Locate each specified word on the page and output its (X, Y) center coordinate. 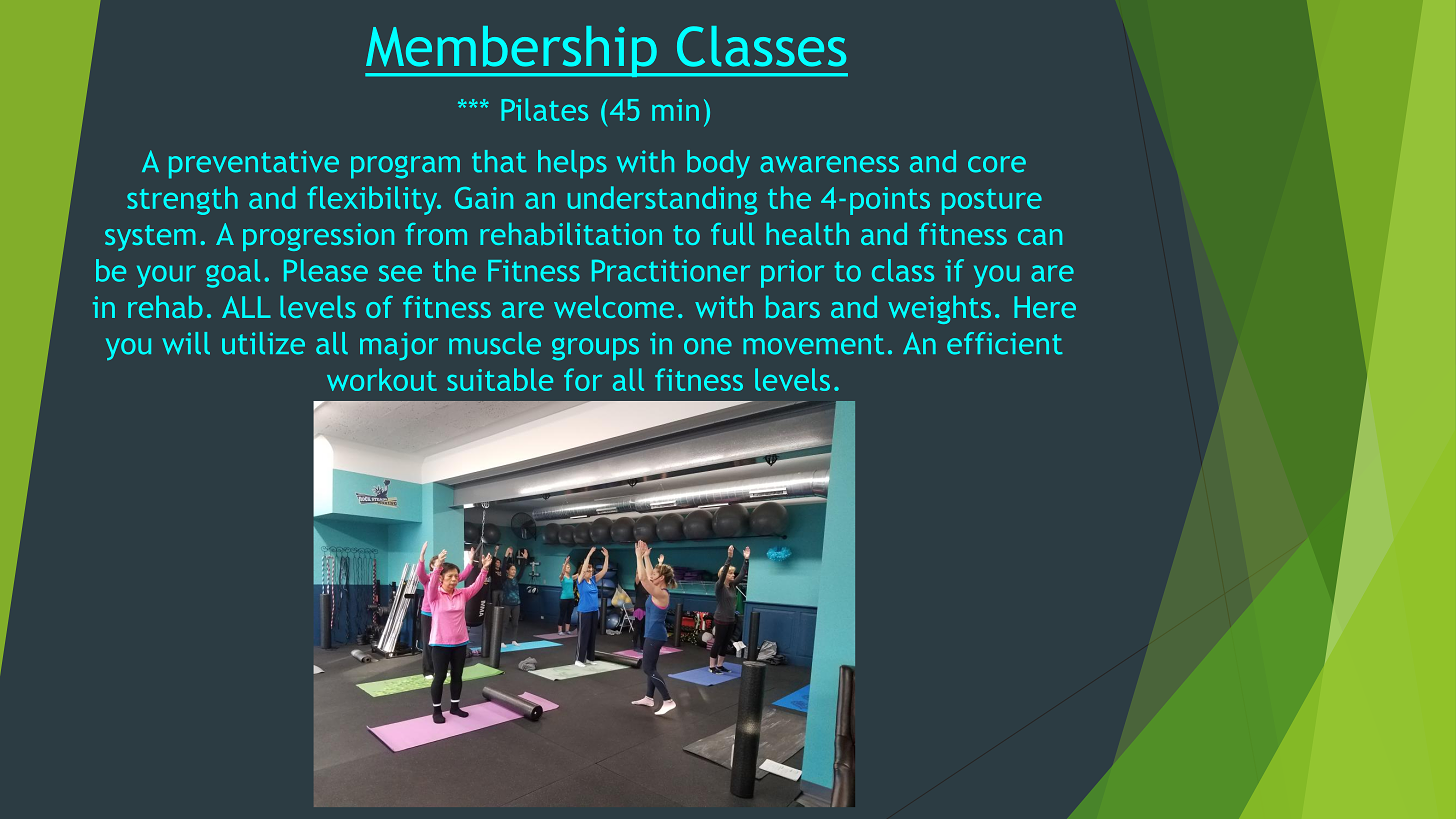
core (997, 164)
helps (572, 164)
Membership (512, 51)
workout (382, 379)
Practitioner (671, 271)
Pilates (544, 109)
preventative (254, 164)
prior (792, 274)
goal (233, 273)
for (583, 379)
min (675, 110)
